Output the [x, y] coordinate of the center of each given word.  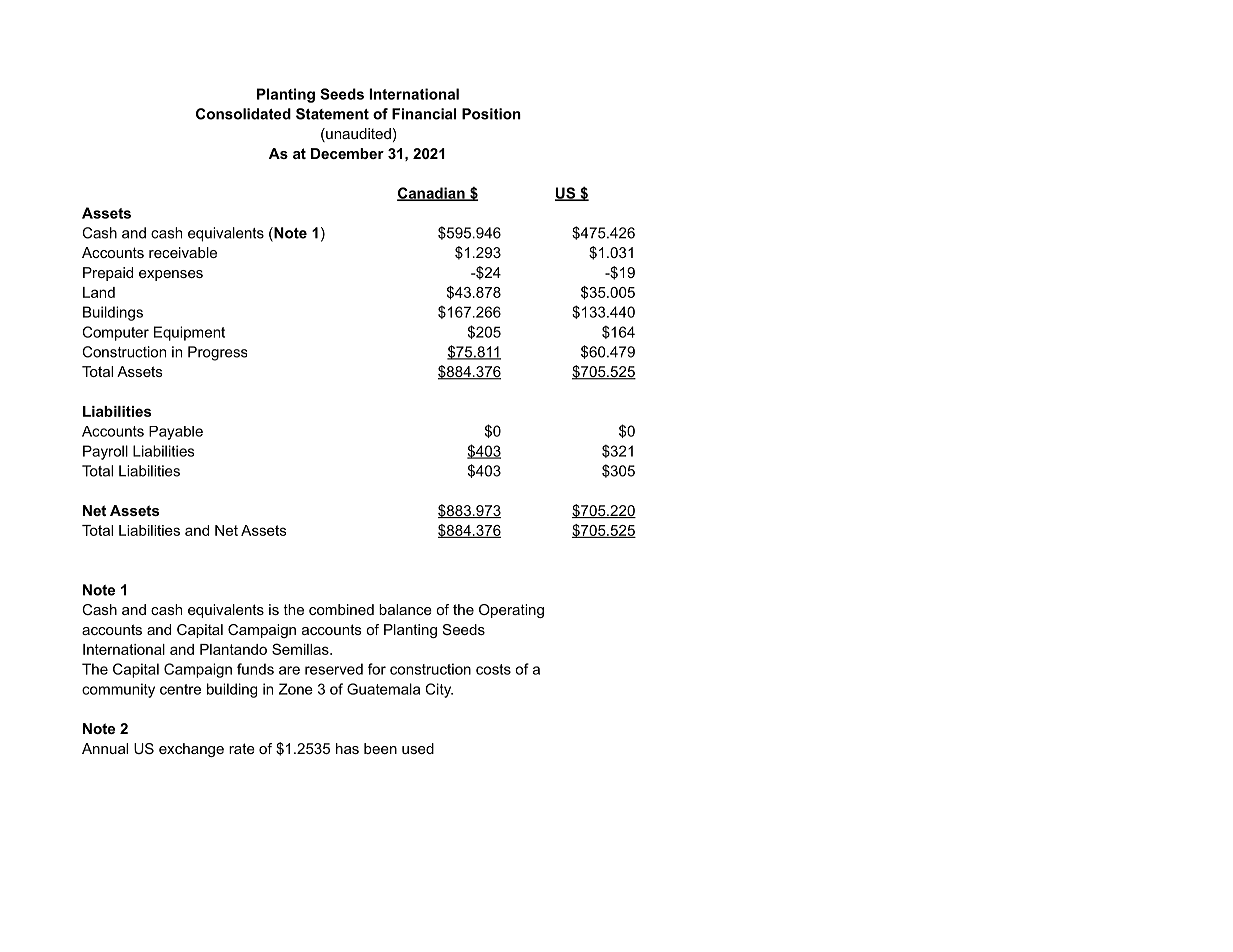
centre [180, 689]
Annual [105, 748]
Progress [217, 353]
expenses [171, 275]
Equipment [189, 333]
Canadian [432, 194]
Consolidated [243, 114]
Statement [332, 114]
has [347, 748]
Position [491, 114]
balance [405, 609]
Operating [511, 611]
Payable [176, 433]
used [418, 748]
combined [341, 609]
